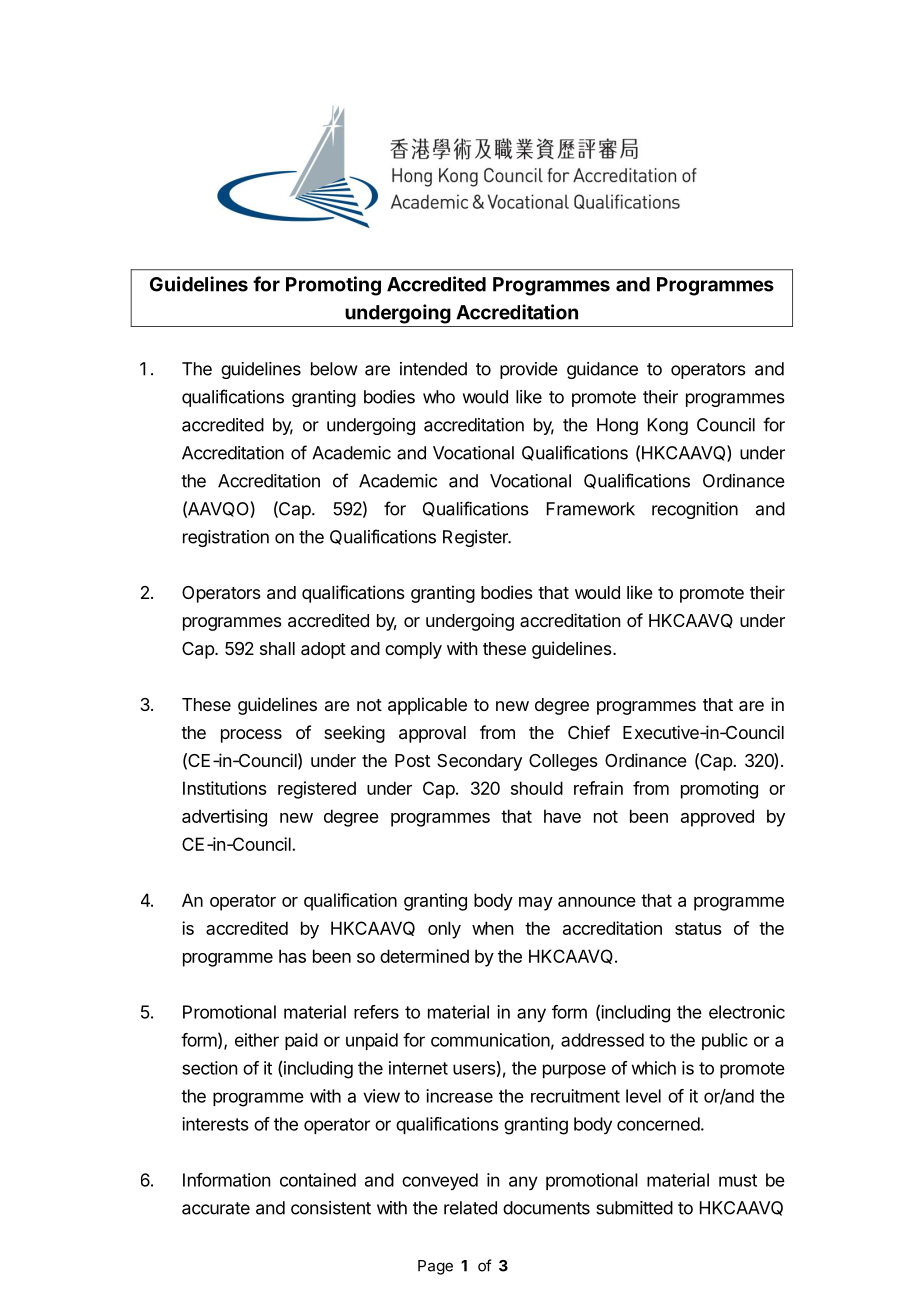  What do you see at coordinates (717, 818) in the screenshot?
I see `approved` at bounding box center [717, 818].
